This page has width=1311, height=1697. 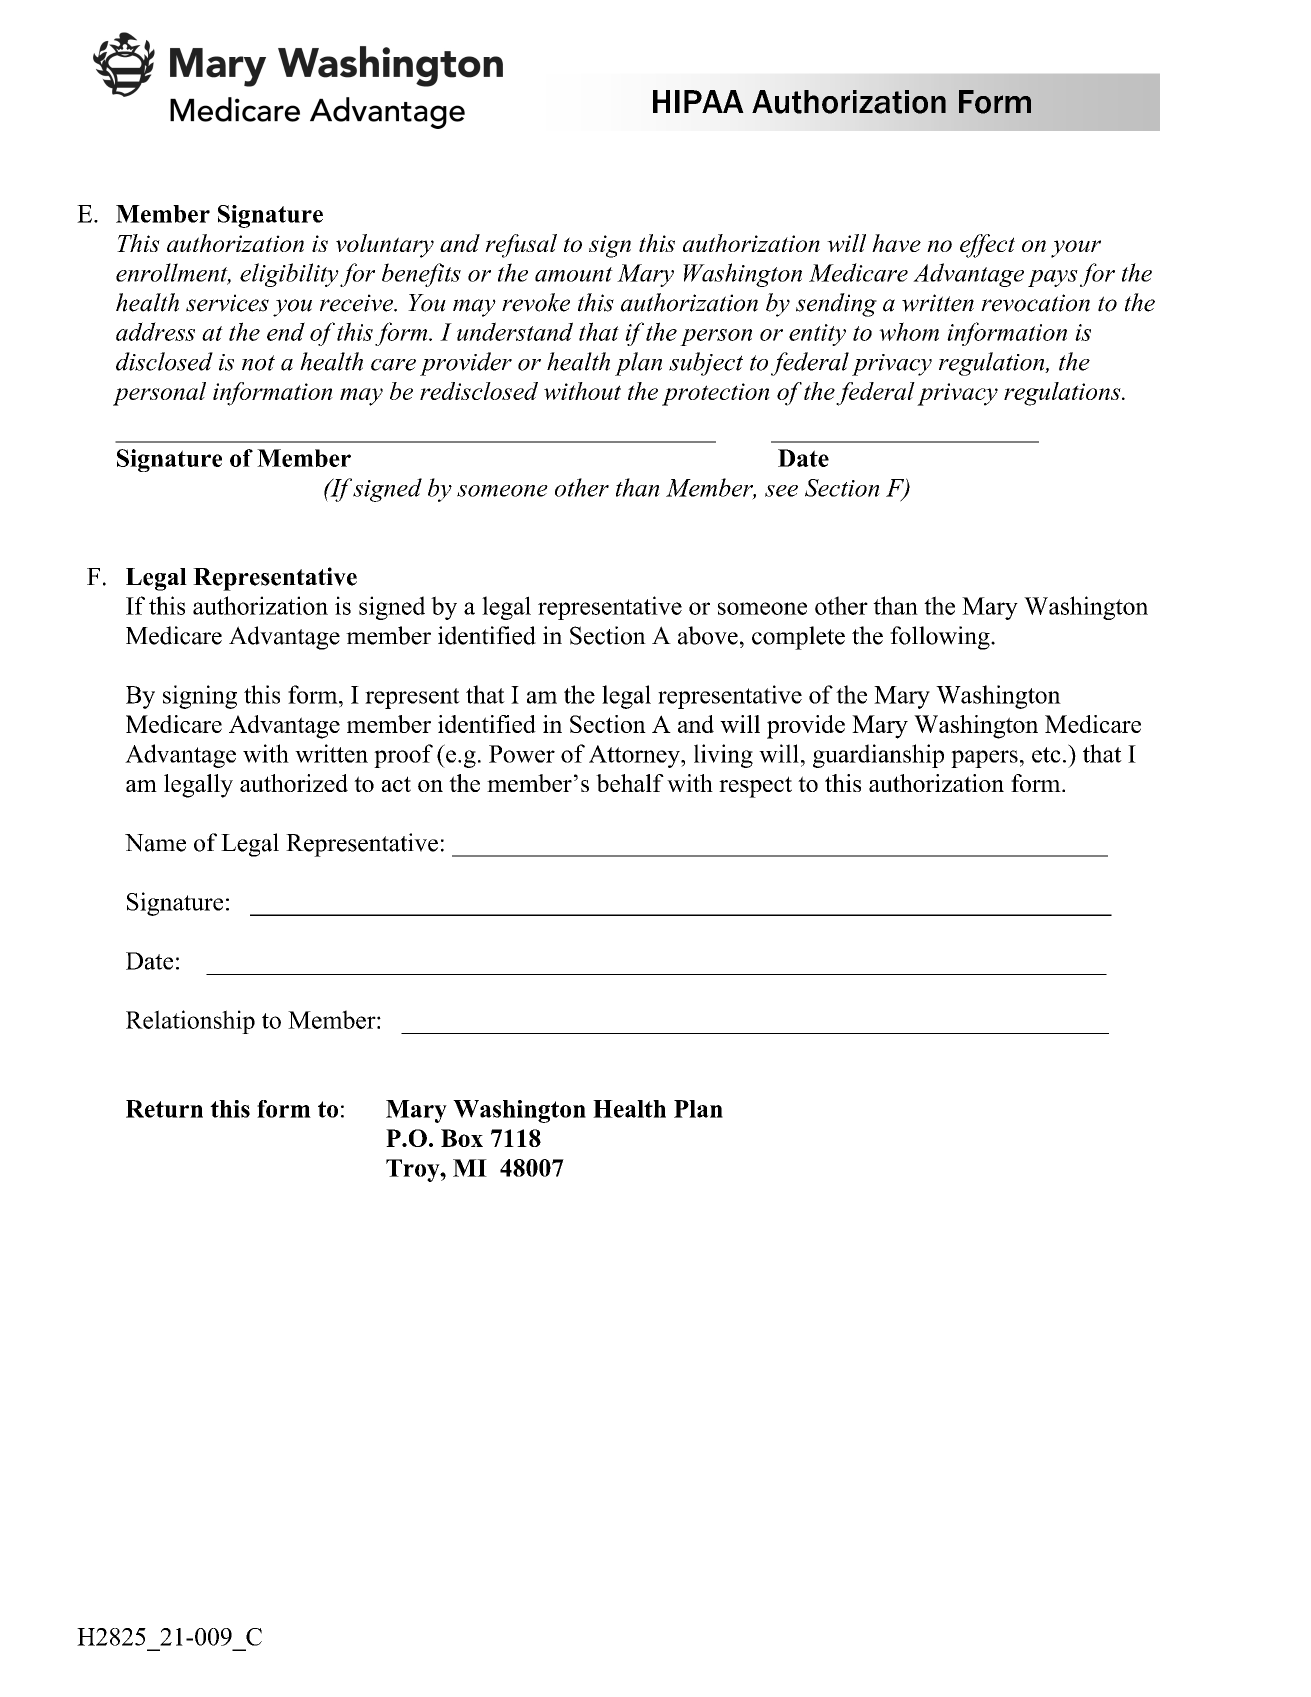 What do you see at coordinates (698, 101) in the page?
I see `HIPAA` at bounding box center [698, 101].
